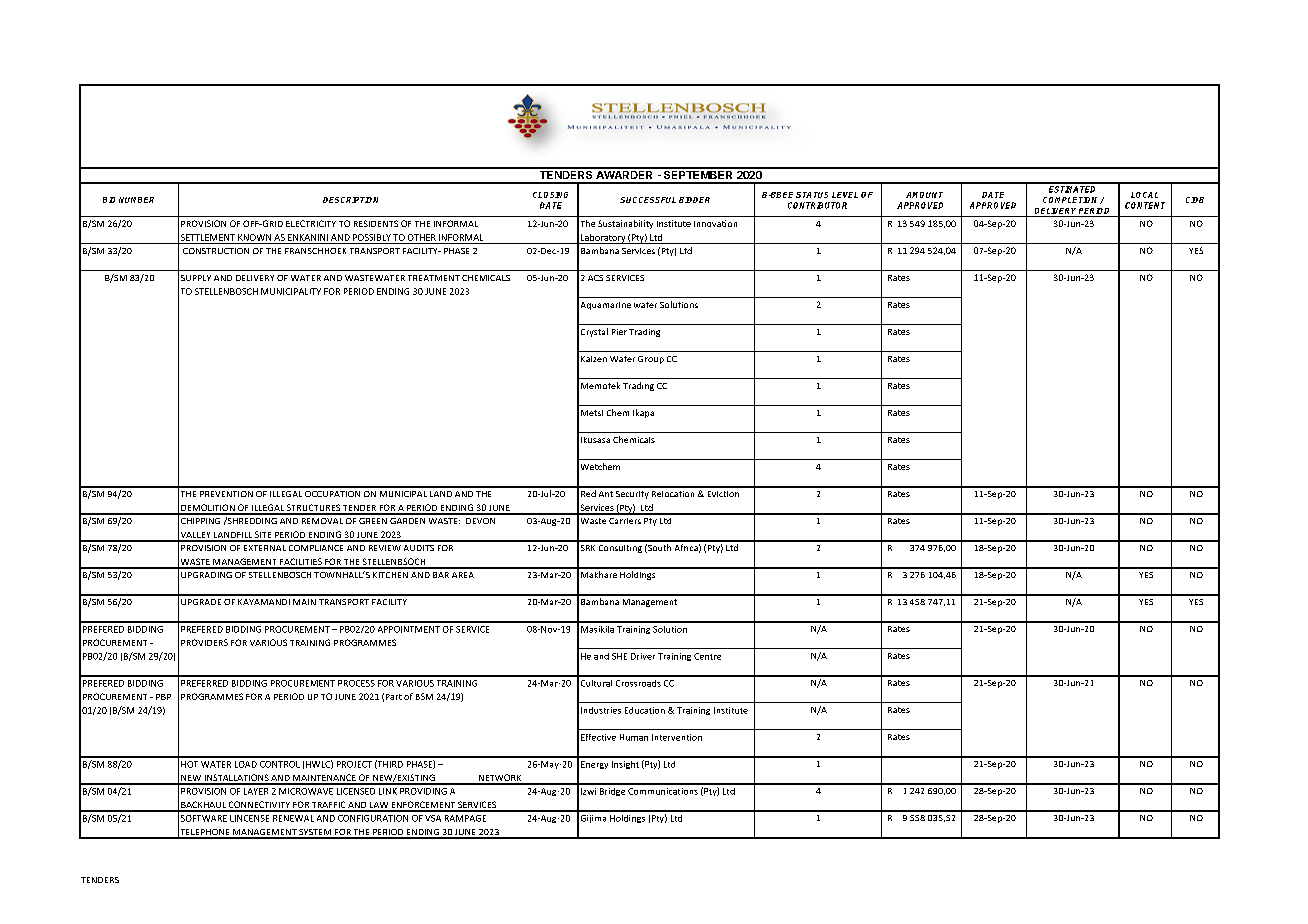 Image resolution: width=1308 pixels, height=924 pixels. Describe the element at coordinates (651, 360) in the page. I see `Group` at that location.
